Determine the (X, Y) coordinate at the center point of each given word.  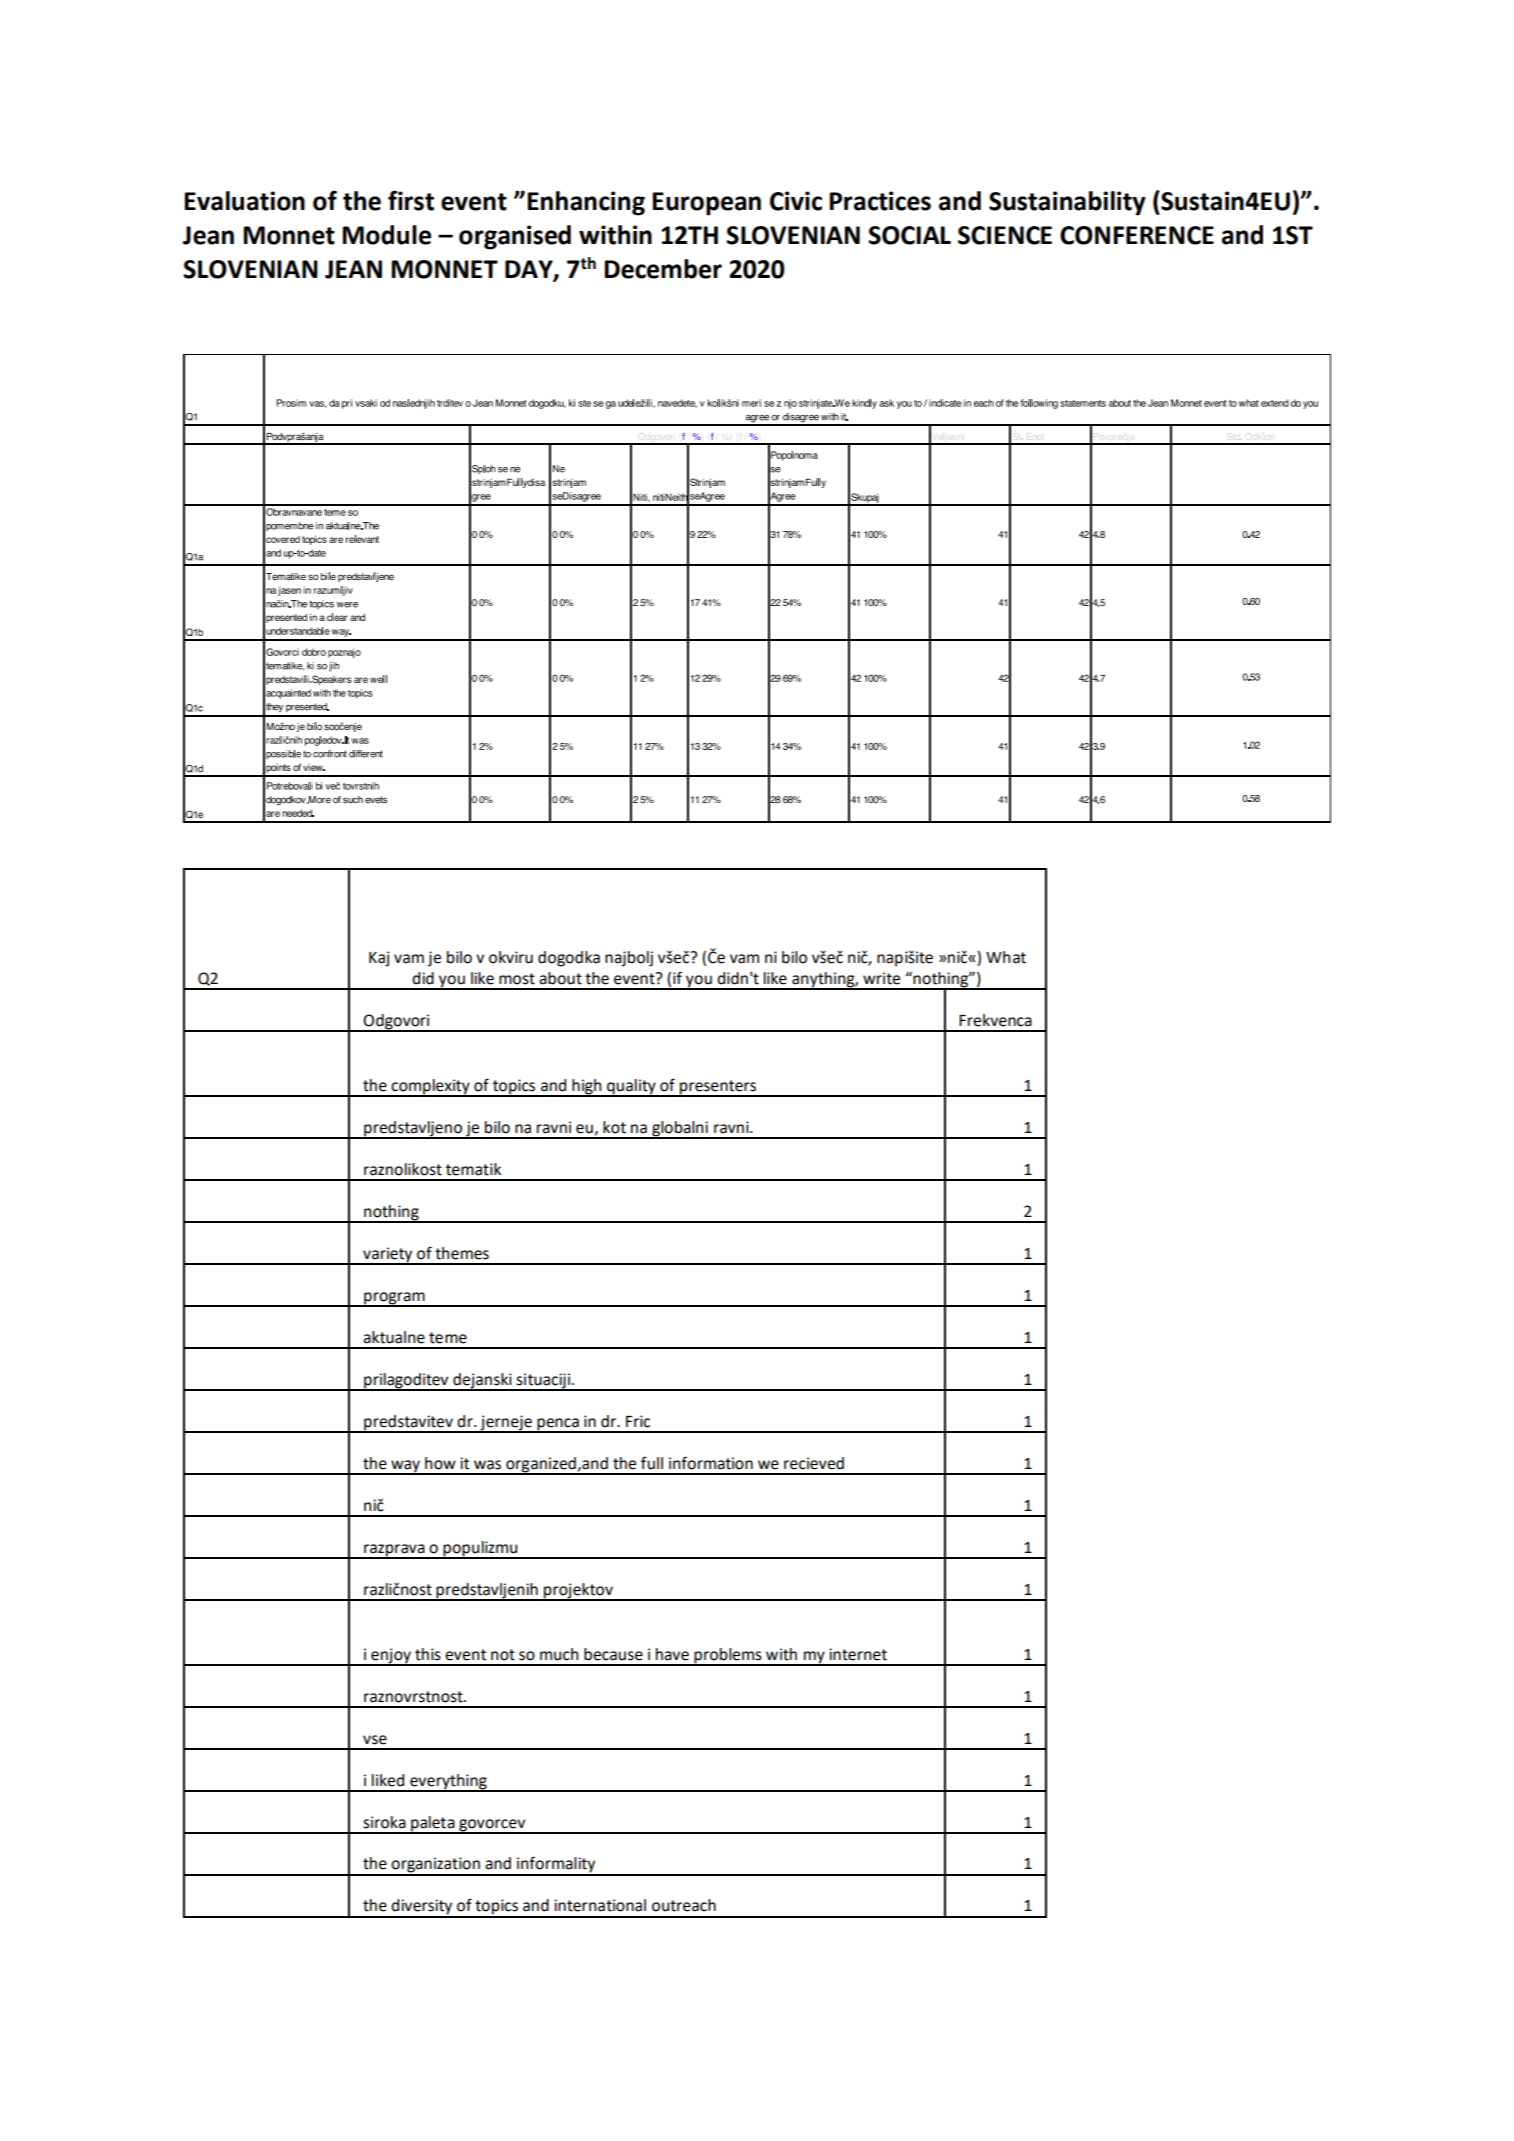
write (881, 978)
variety (388, 1256)
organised (515, 237)
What (1006, 957)
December (663, 269)
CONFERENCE (1137, 235)
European (706, 204)
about (560, 978)
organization (435, 1866)
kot (614, 1127)
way (405, 1467)
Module (386, 235)
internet (858, 1654)
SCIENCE (1005, 235)
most (517, 979)
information (711, 1463)
